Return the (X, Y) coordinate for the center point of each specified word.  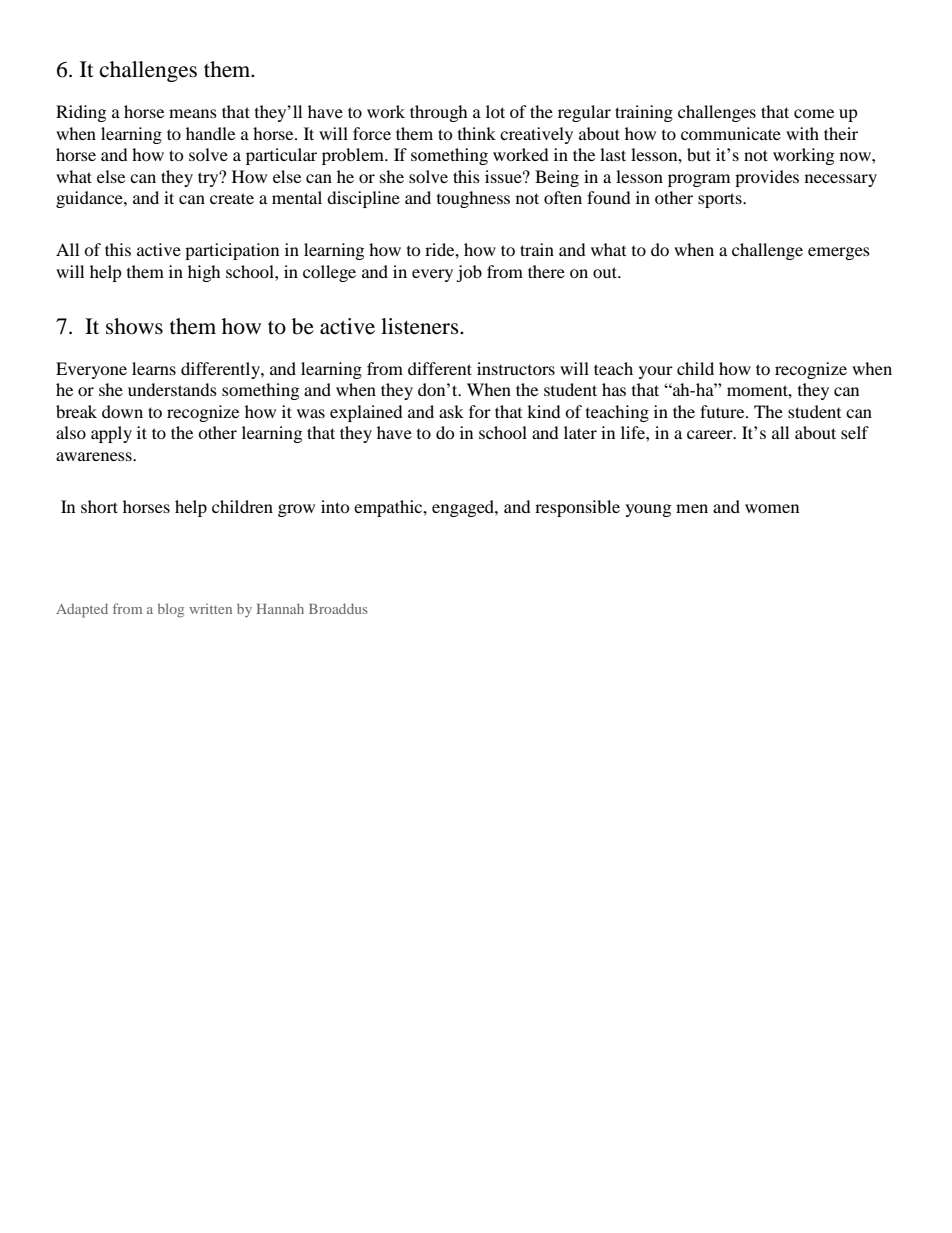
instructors (516, 368)
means (193, 113)
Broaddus (338, 608)
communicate (731, 133)
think (477, 133)
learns (154, 368)
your (656, 372)
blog (171, 610)
